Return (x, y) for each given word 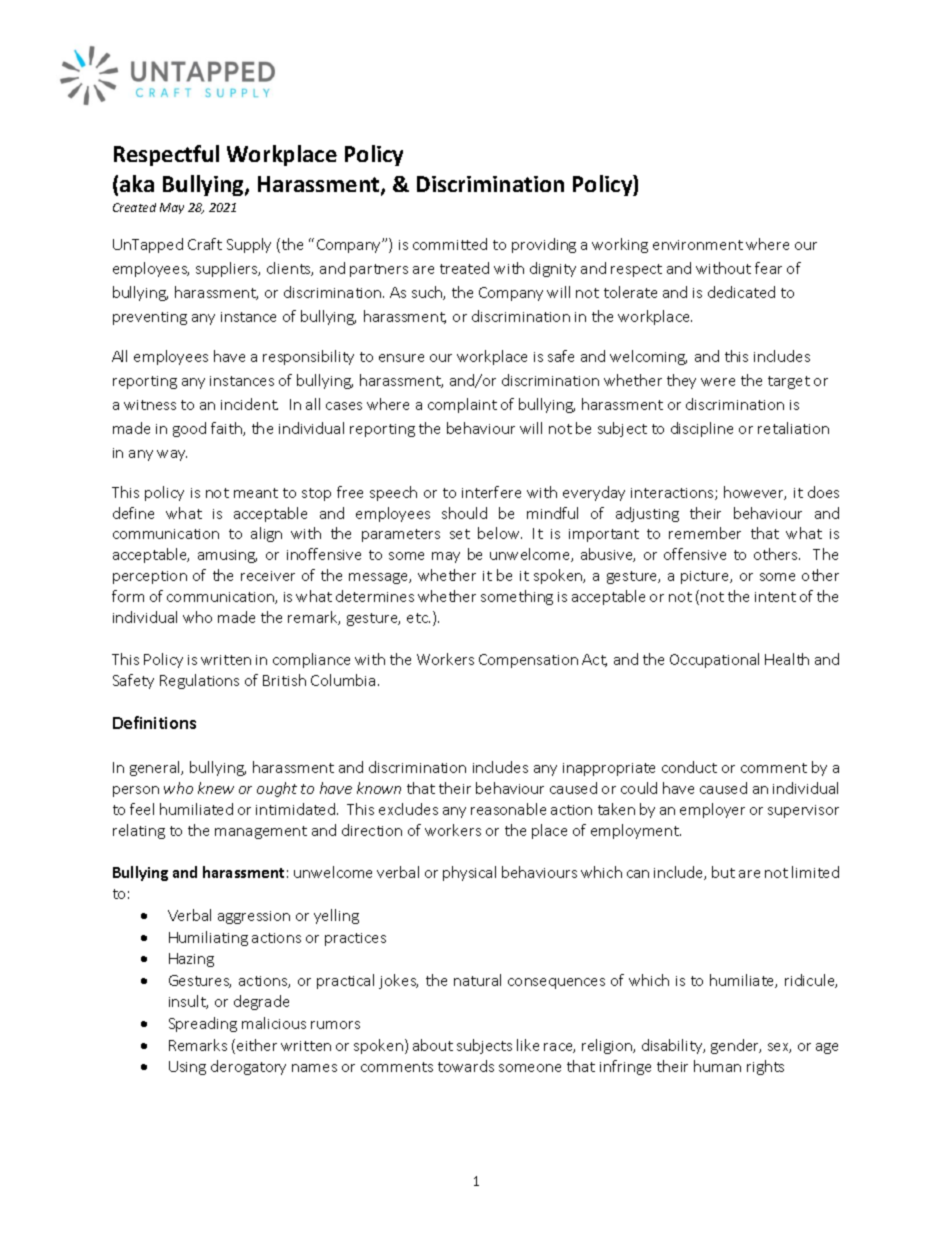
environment (698, 245)
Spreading (203, 1024)
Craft (205, 244)
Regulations (199, 681)
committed (450, 244)
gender (736, 1046)
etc (418, 618)
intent (775, 597)
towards (466, 1066)
